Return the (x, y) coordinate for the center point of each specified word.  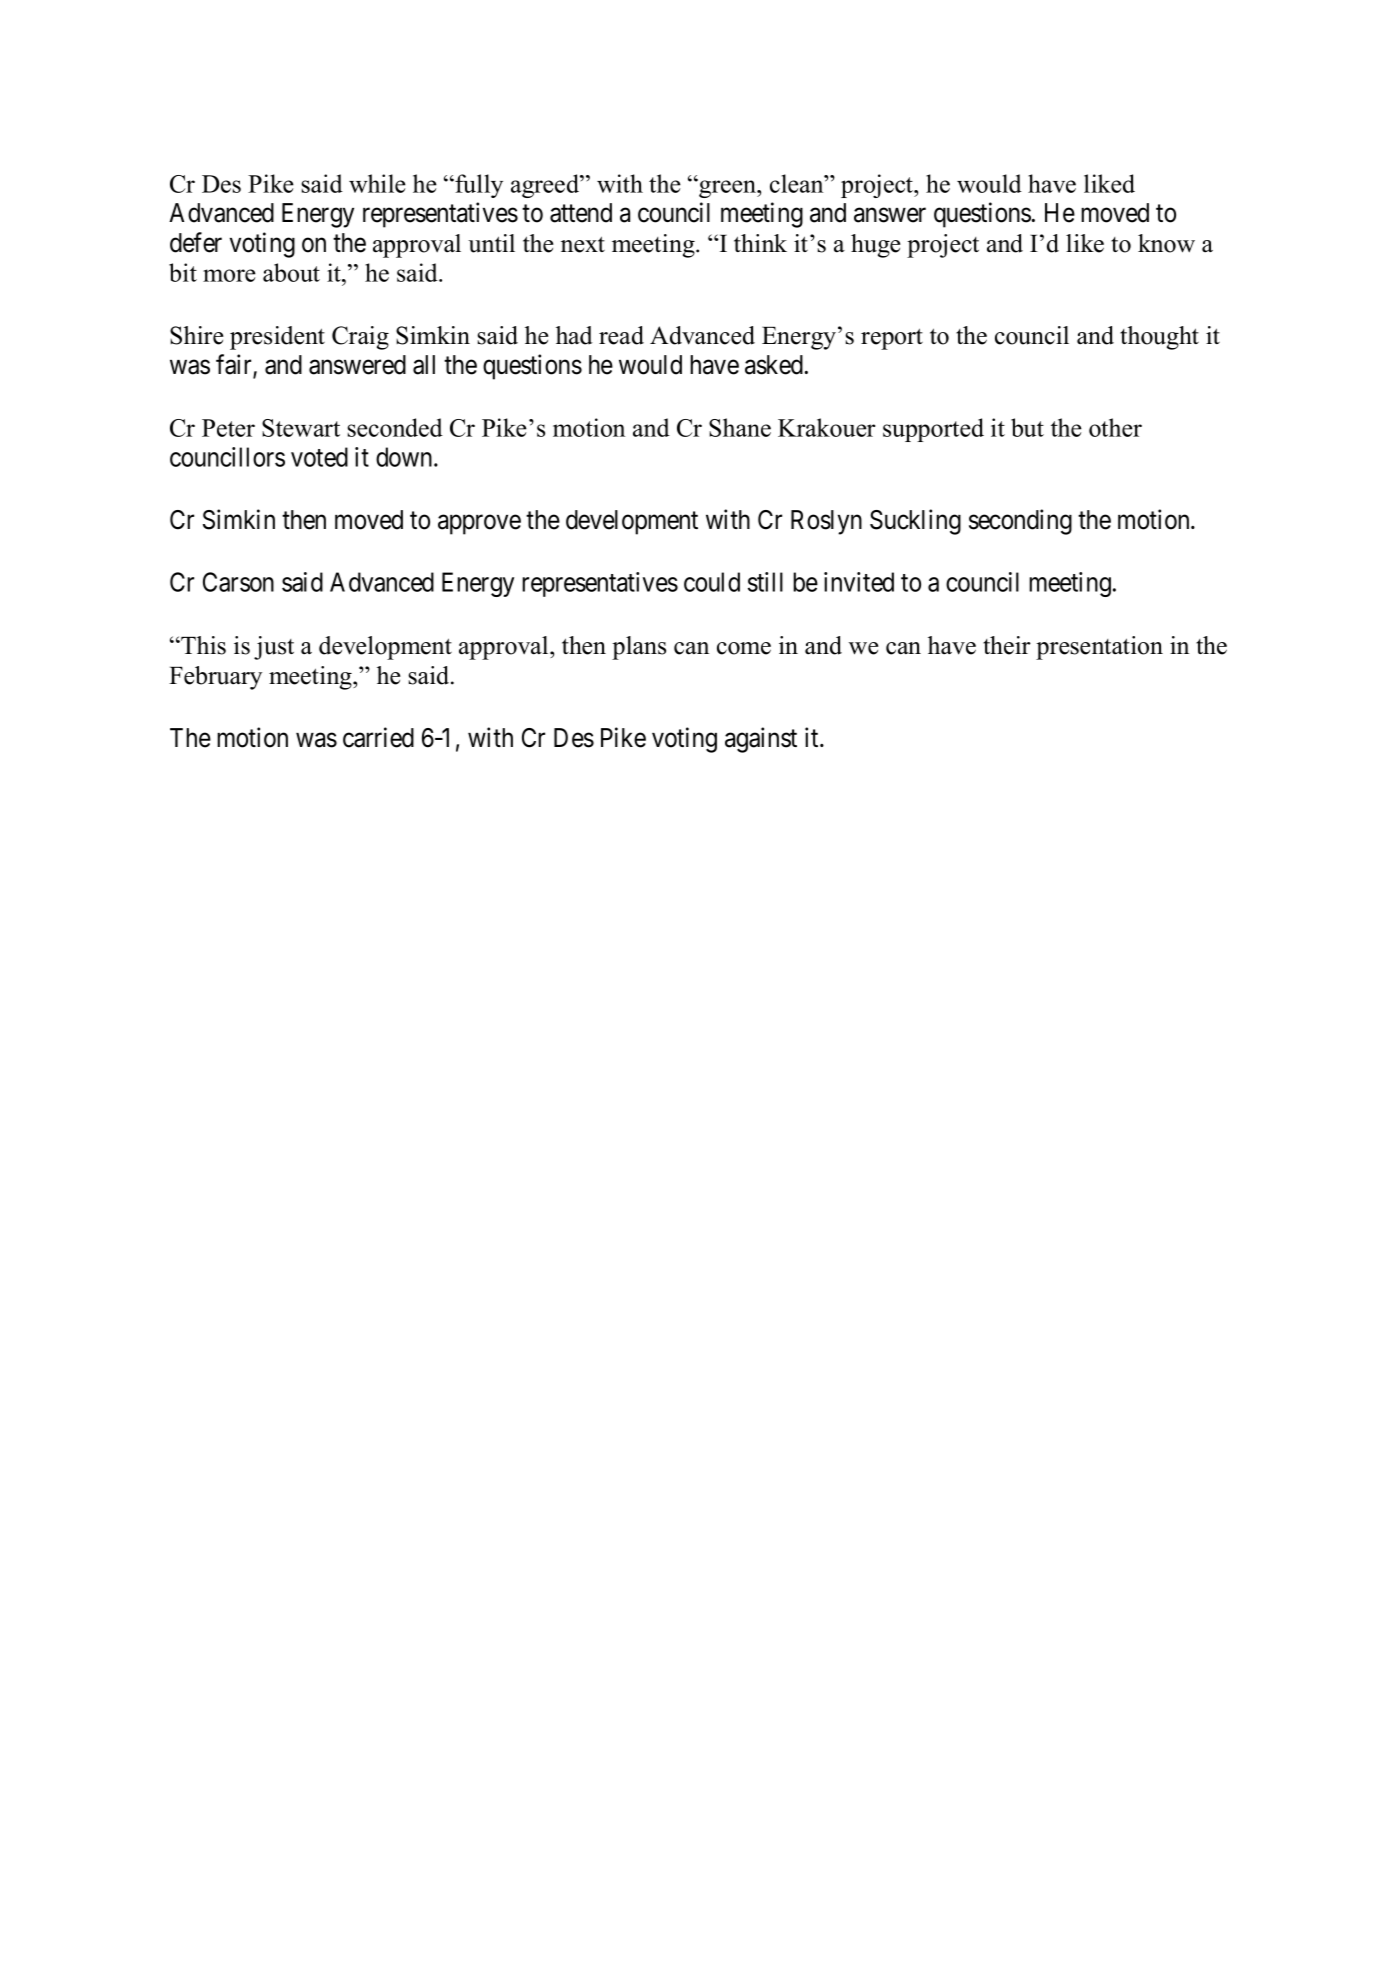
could (712, 582)
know (1166, 243)
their (1007, 645)
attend (581, 213)
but (1027, 427)
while (377, 183)
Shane (740, 427)
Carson (238, 582)
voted (319, 457)
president (277, 338)
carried (378, 737)
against (761, 740)
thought (1159, 338)
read (621, 335)
